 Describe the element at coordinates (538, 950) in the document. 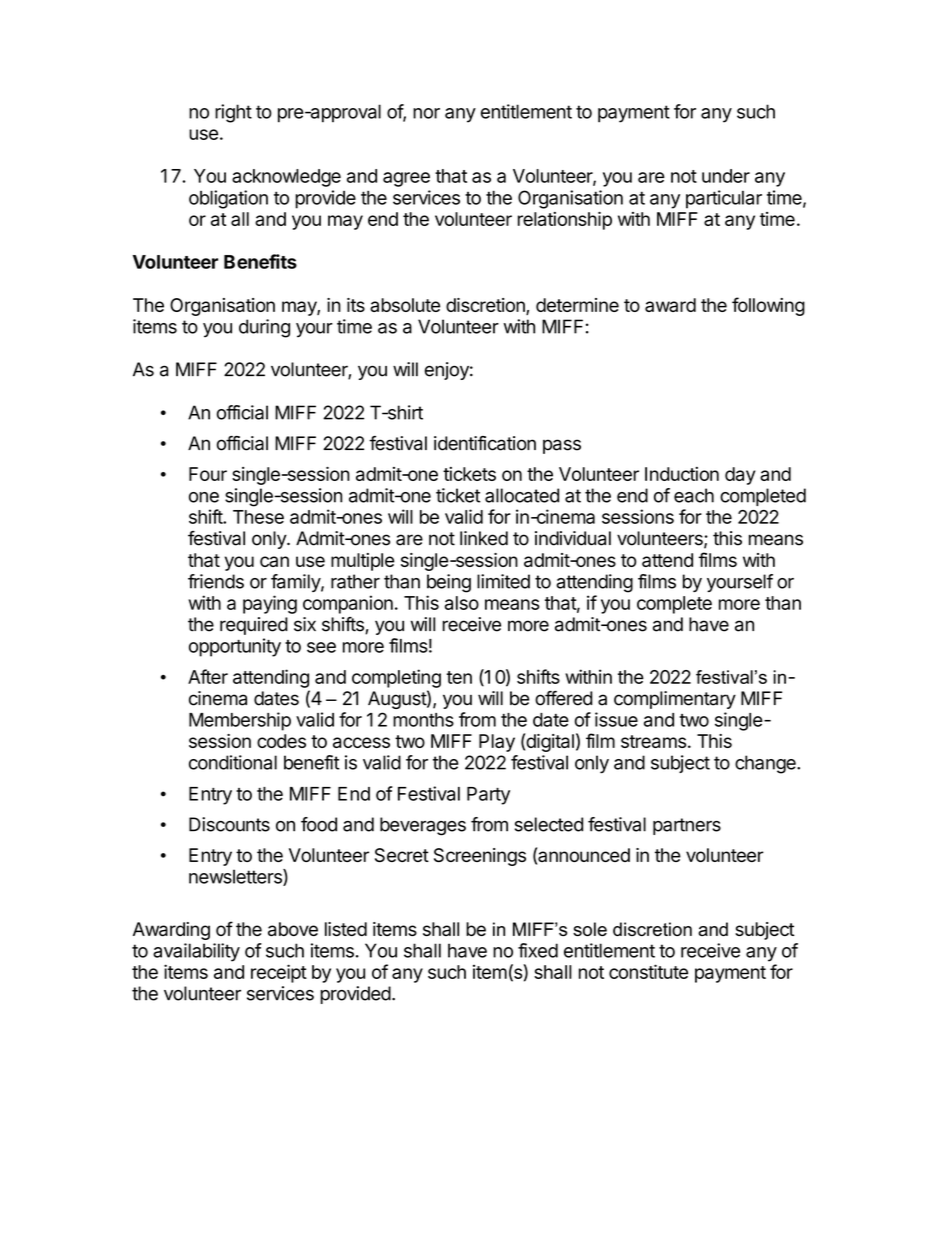

I see `fixed` at that location.
